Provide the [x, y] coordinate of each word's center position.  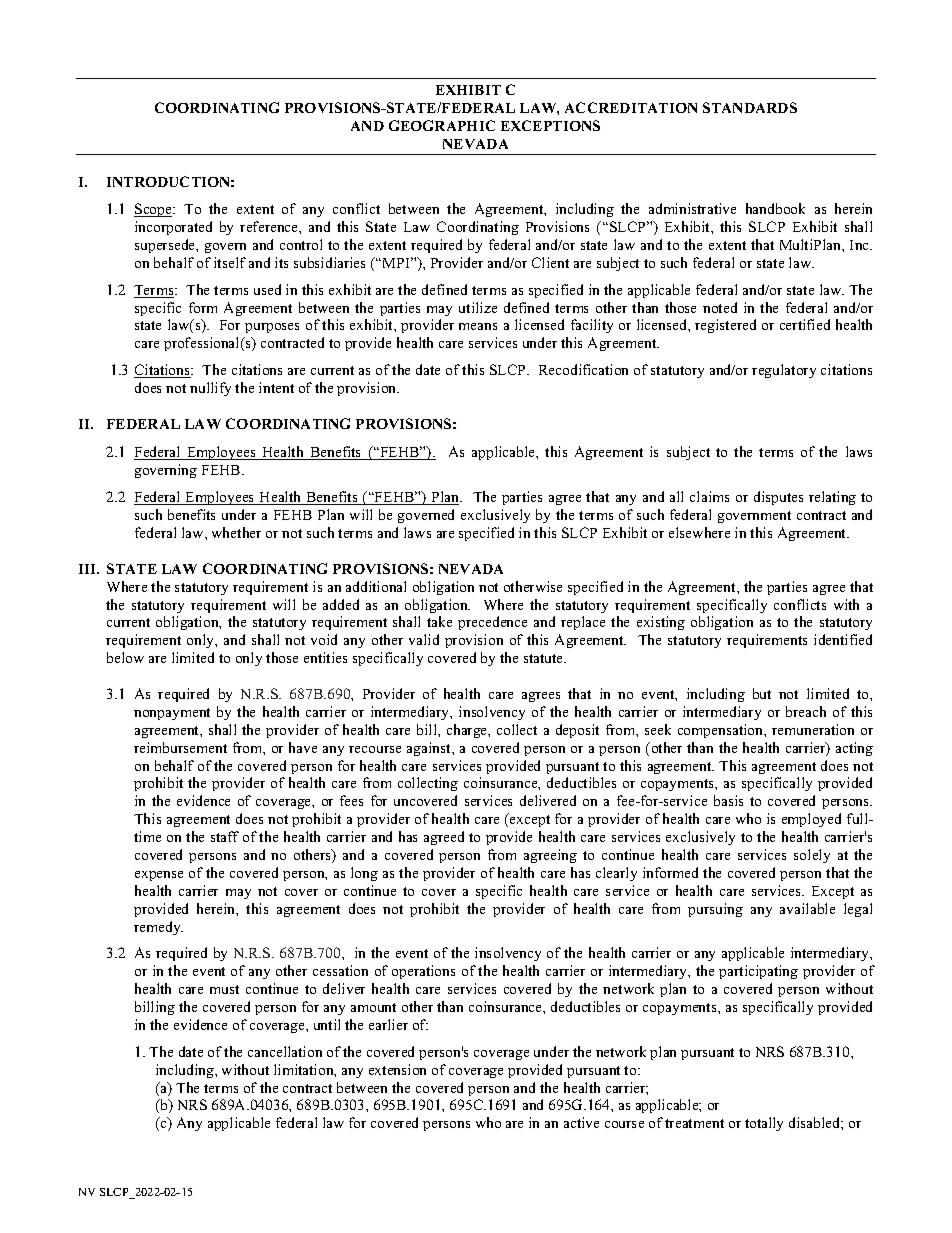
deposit [577, 731]
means [478, 326]
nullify [210, 389]
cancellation [285, 1051]
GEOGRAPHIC [442, 125]
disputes [778, 498]
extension [397, 1069]
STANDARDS [750, 107]
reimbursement [180, 747]
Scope [154, 210]
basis [728, 800]
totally [764, 1124]
